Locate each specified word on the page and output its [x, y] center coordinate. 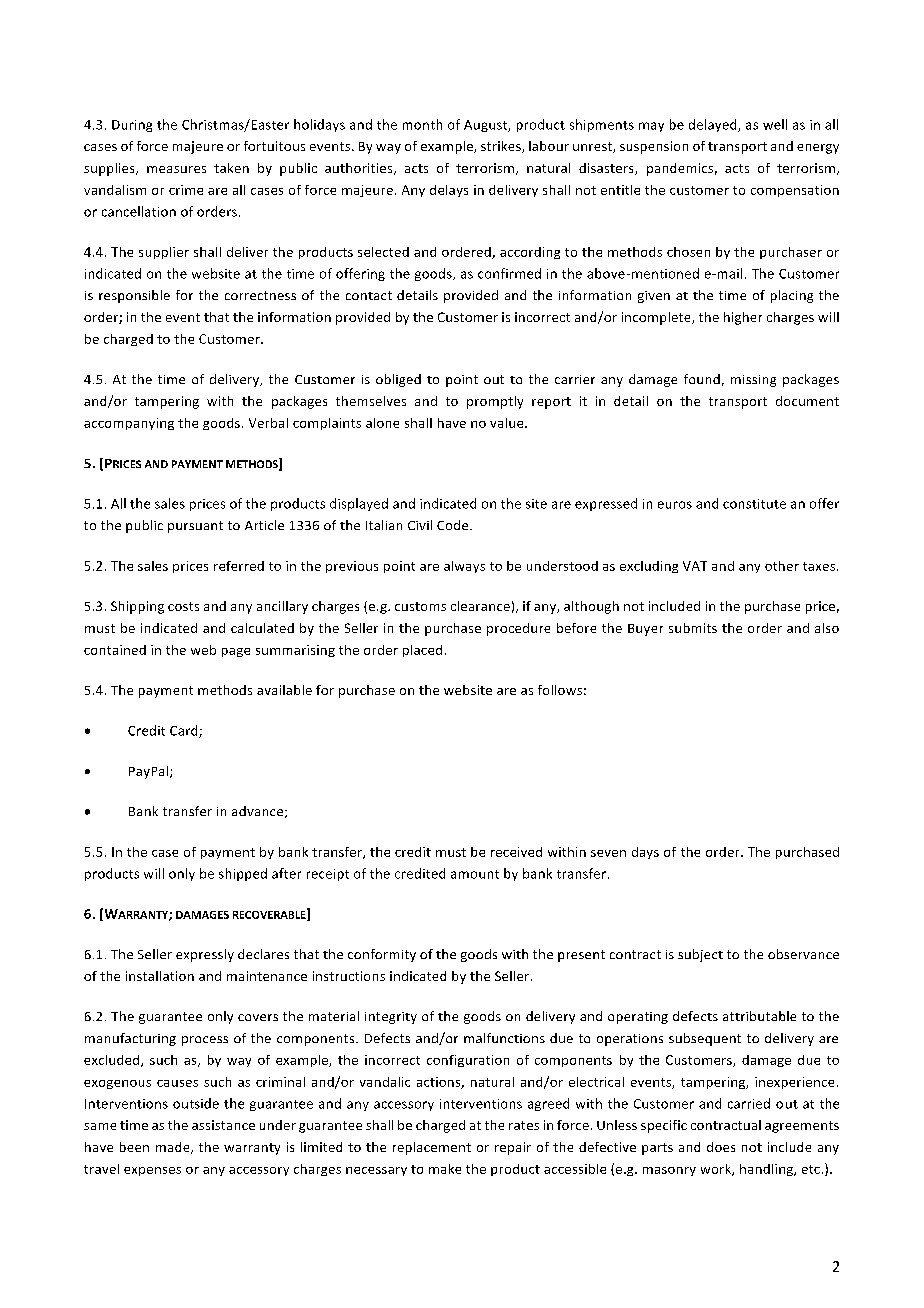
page [236, 652]
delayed [714, 125]
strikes [502, 147]
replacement [432, 1148]
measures [176, 169]
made [174, 1148]
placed [422, 651]
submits [693, 628]
